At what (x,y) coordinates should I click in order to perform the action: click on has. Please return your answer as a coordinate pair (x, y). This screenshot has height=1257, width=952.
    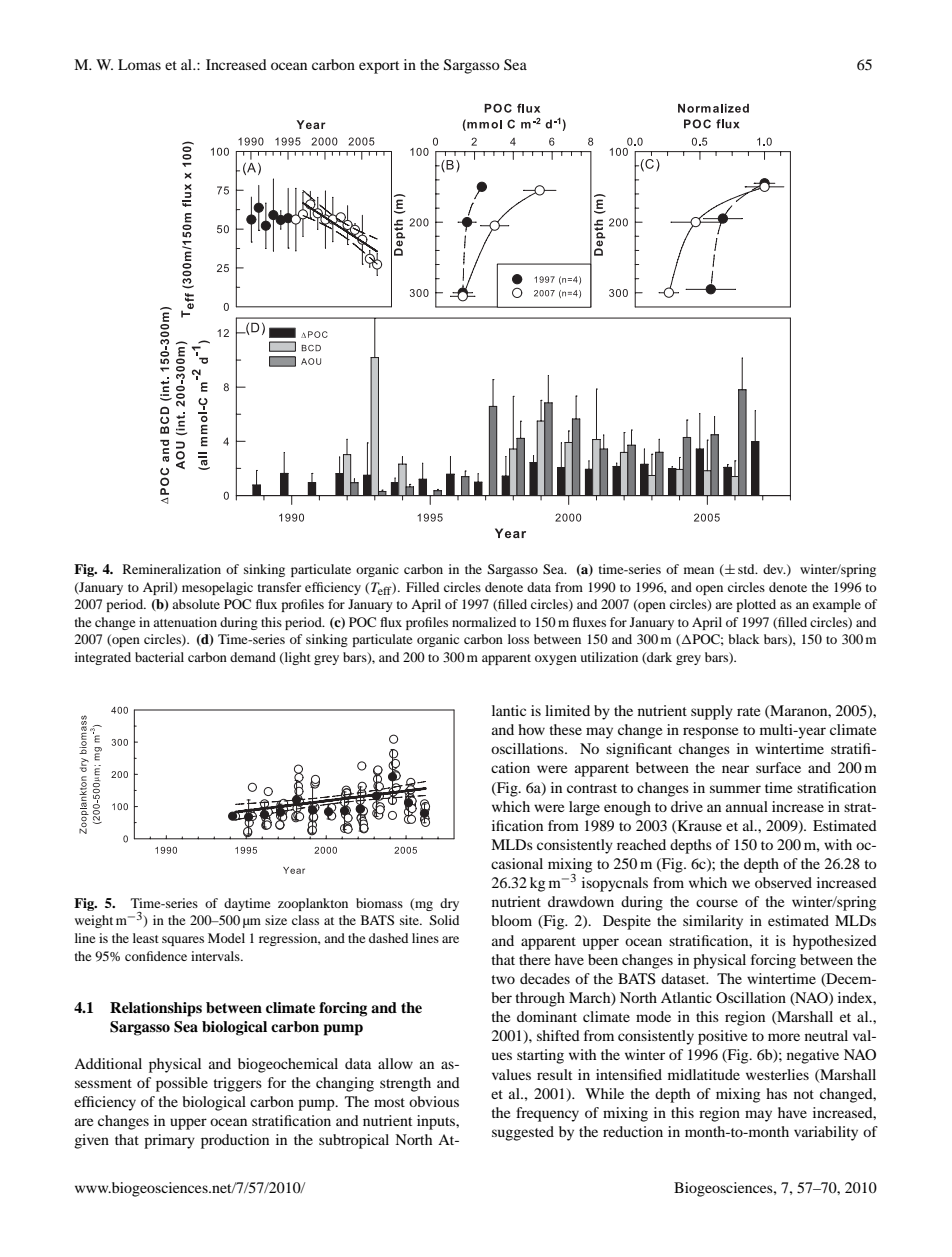
    Looking at the image, I should click on (776, 1093).
